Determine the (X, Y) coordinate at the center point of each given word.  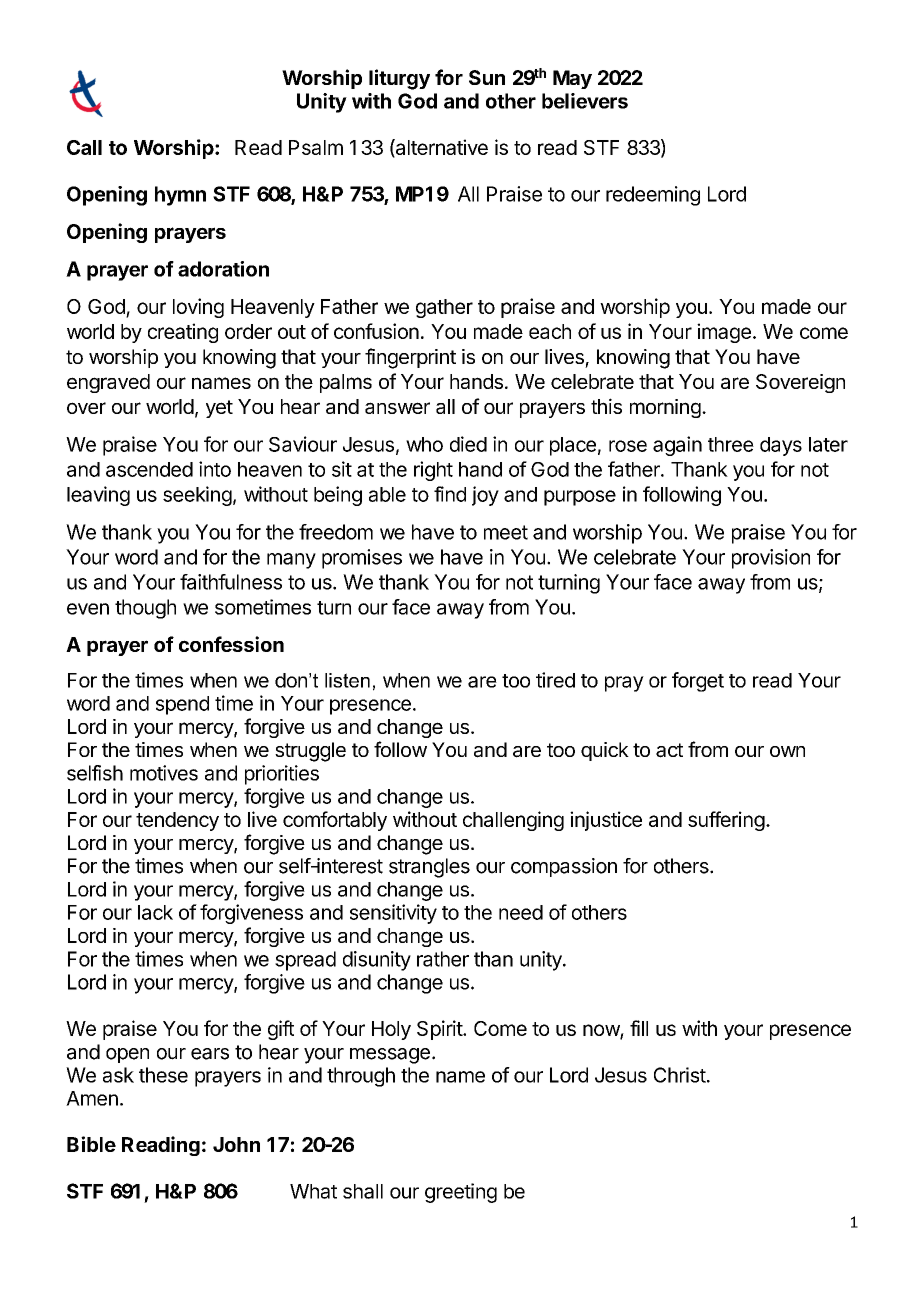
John (236, 1144)
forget (698, 682)
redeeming (653, 196)
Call (84, 147)
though (145, 609)
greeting (461, 1193)
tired (555, 680)
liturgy (399, 79)
